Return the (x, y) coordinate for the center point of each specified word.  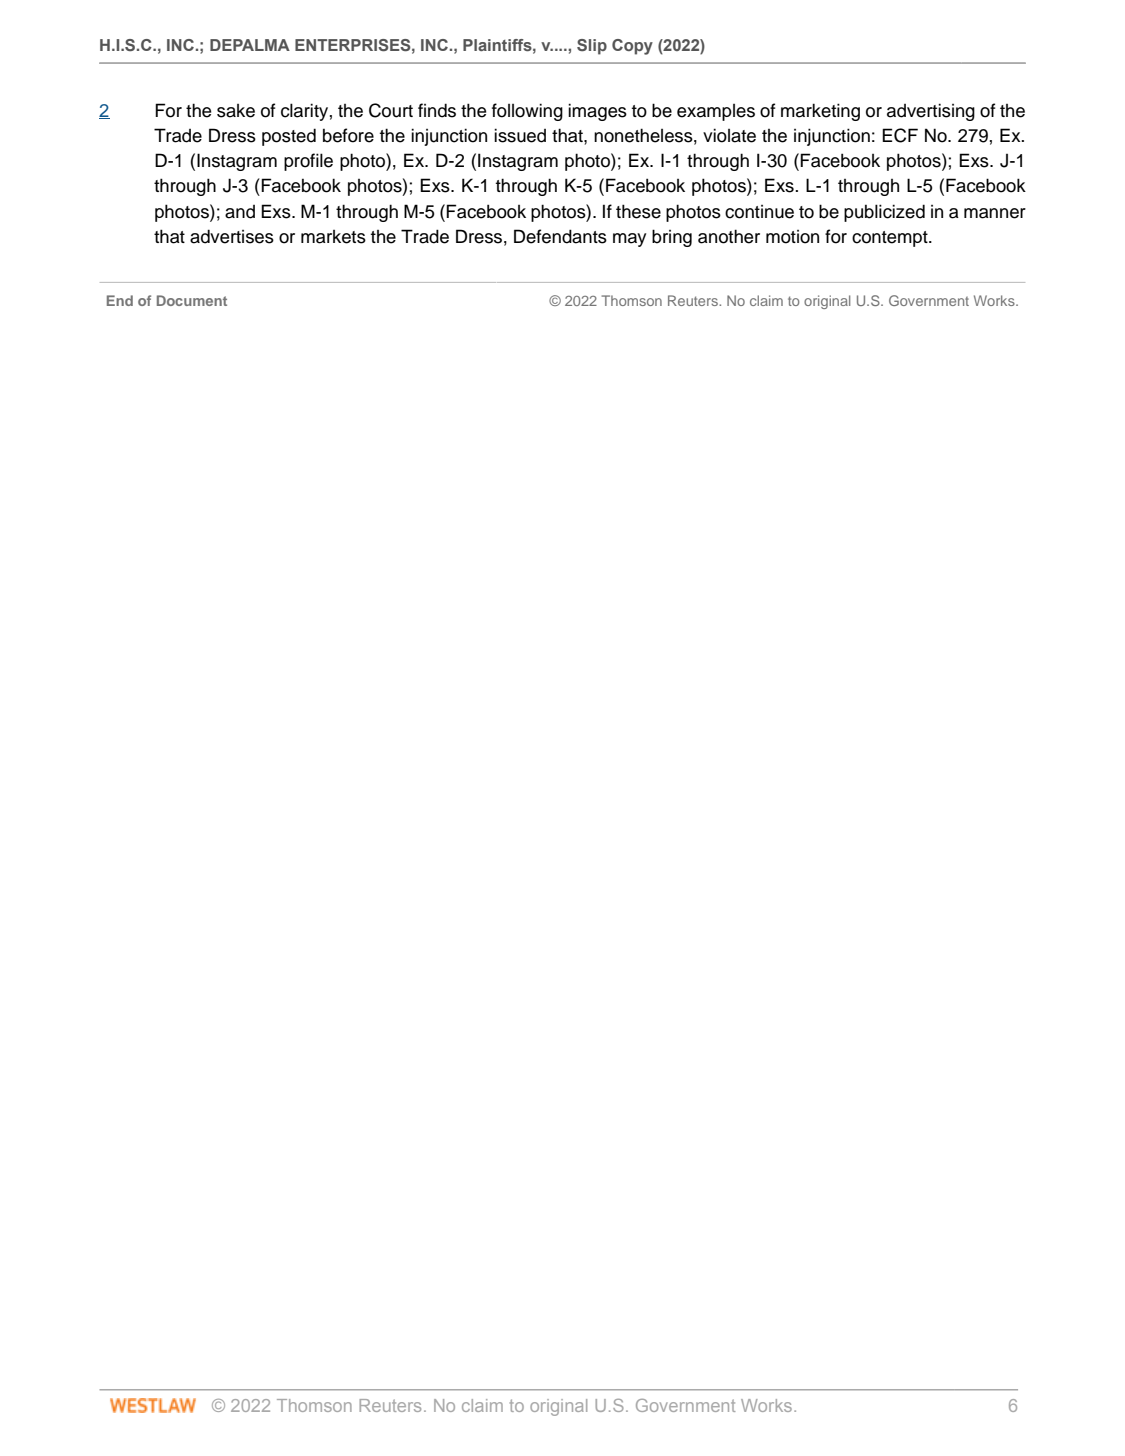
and (240, 212)
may (629, 240)
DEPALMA (250, 45)
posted (289, 137)
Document (192, 300)
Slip (592, 47)
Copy (632, 47)
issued (520, 135)
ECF (900, 135)
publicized (884, 213)
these (638, 211)
